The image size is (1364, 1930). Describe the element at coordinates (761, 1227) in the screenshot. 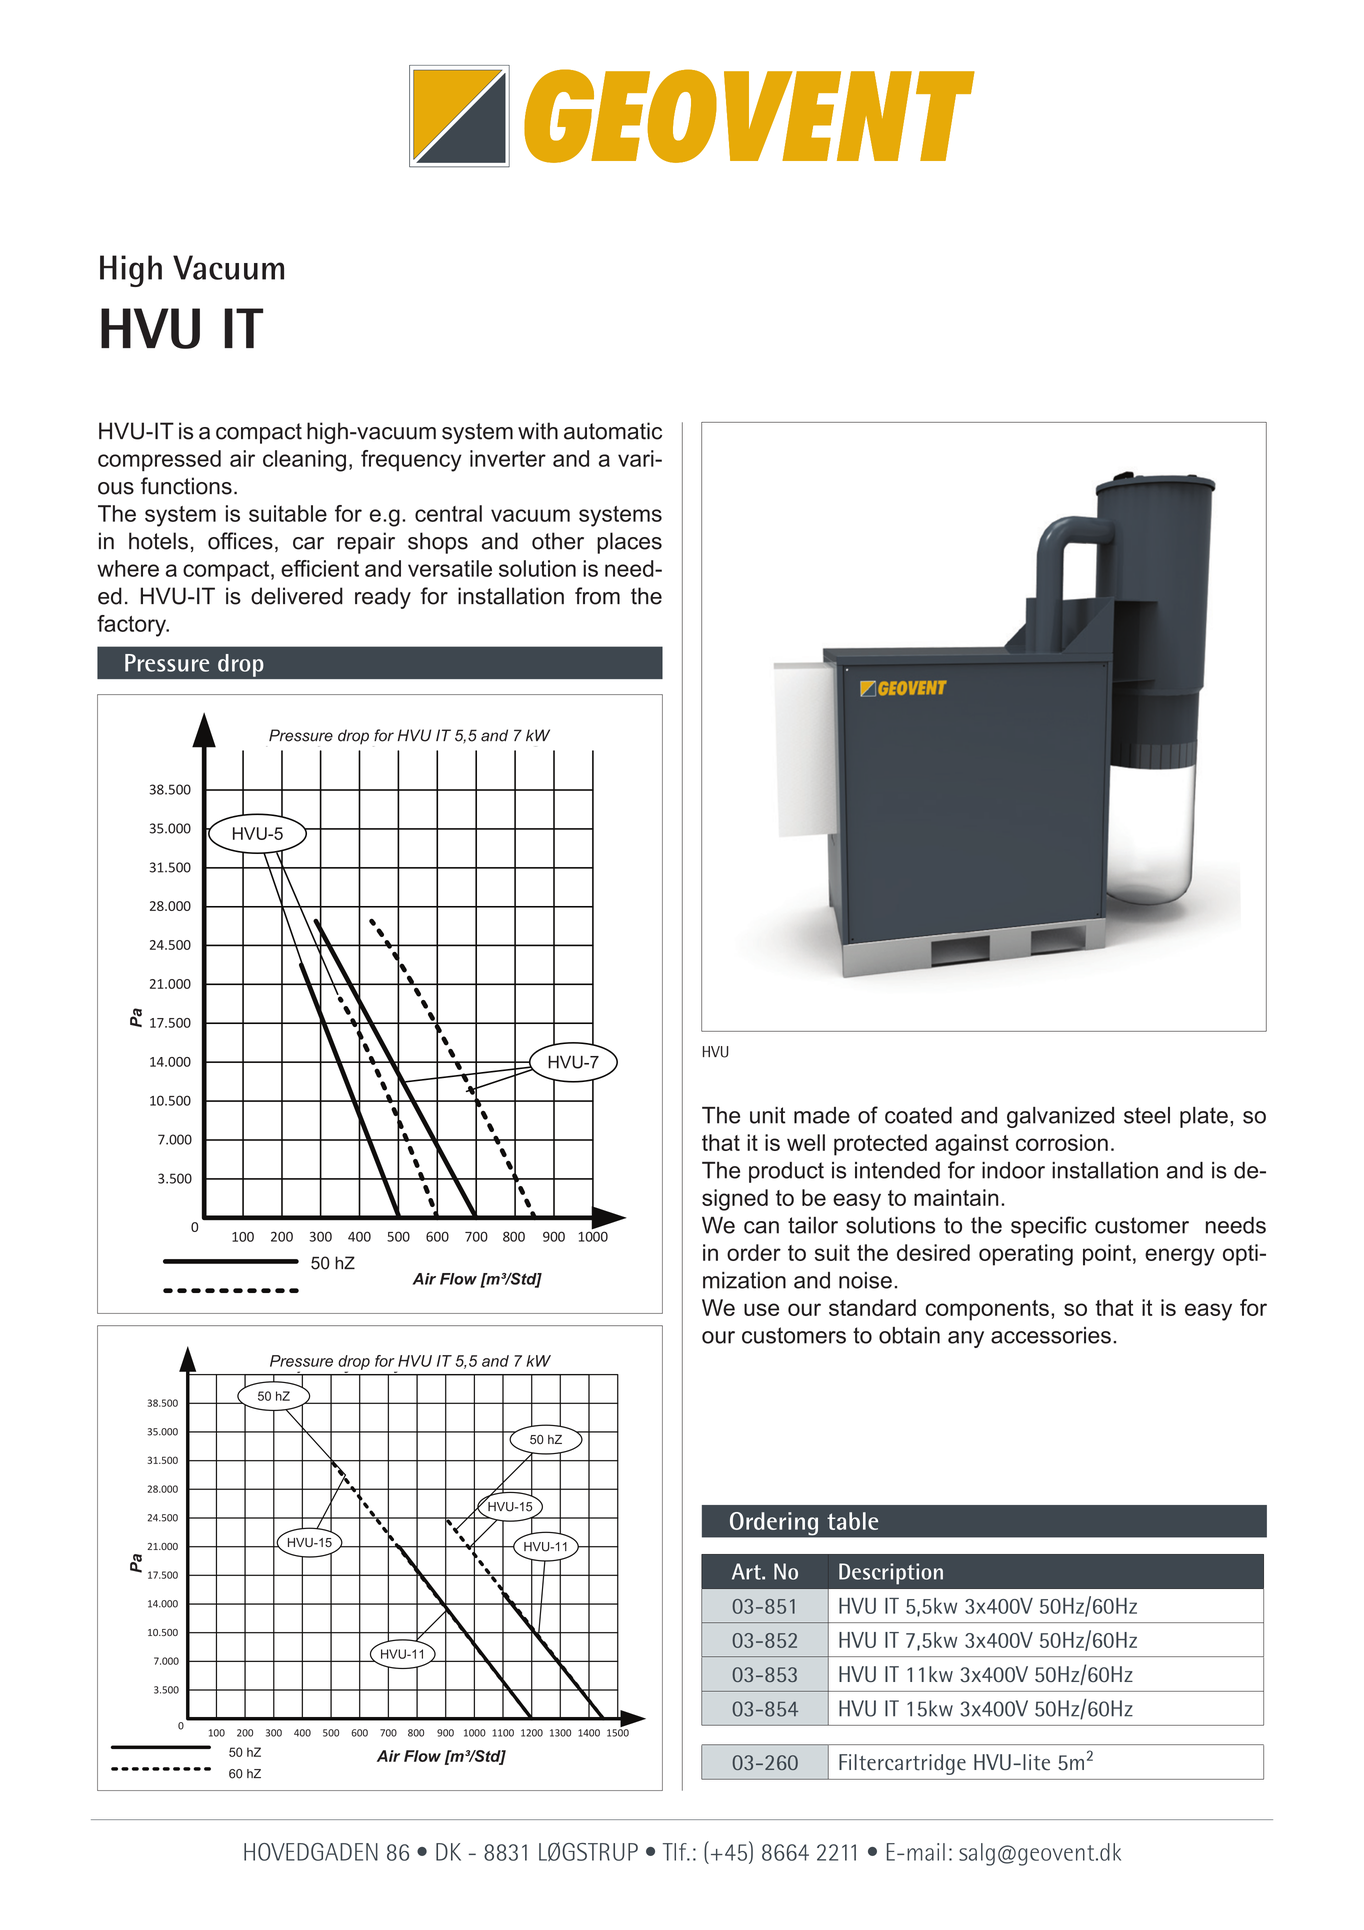

I see `can` at that location.
